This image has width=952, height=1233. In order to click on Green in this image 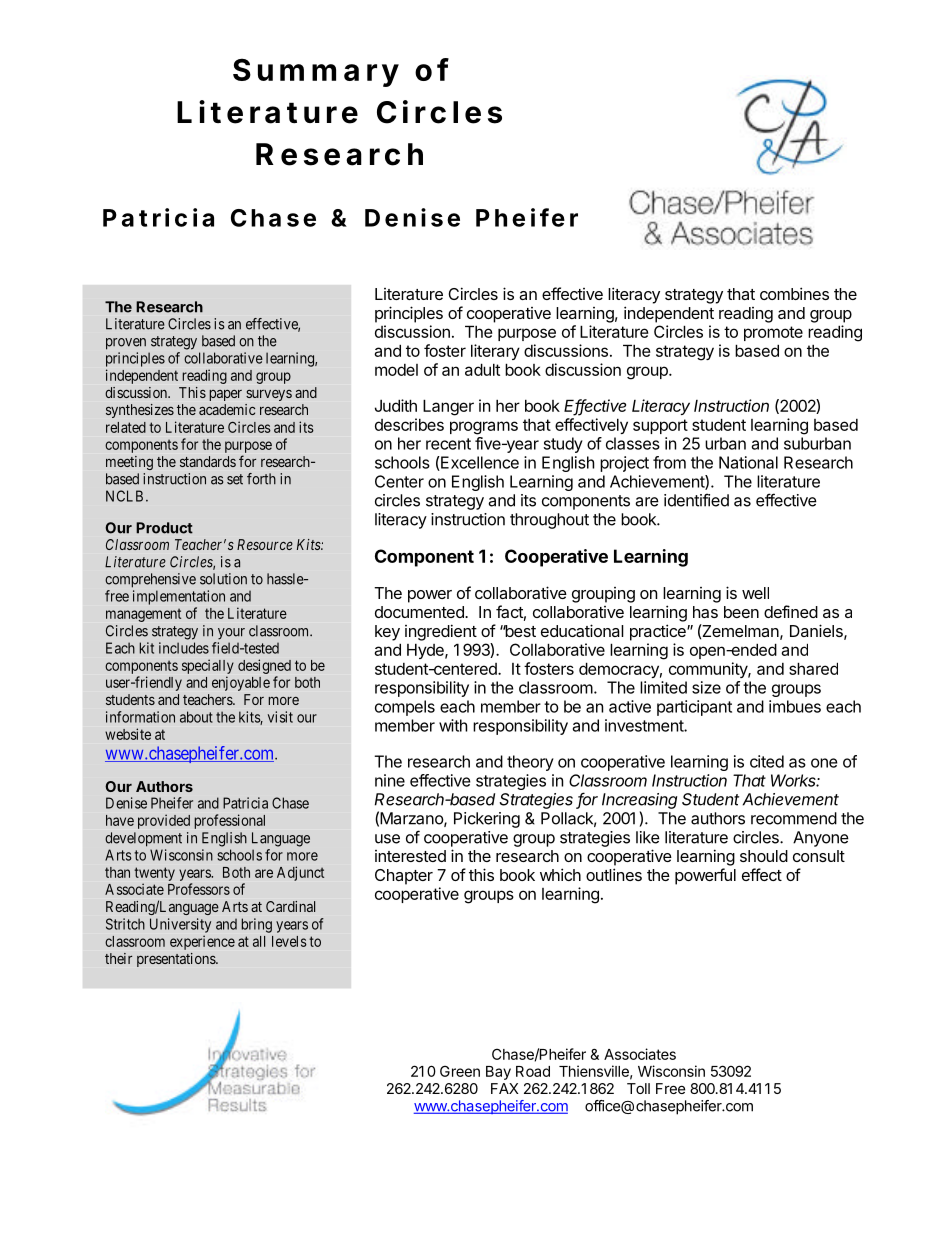, I will do `click(460, 1071)`.
